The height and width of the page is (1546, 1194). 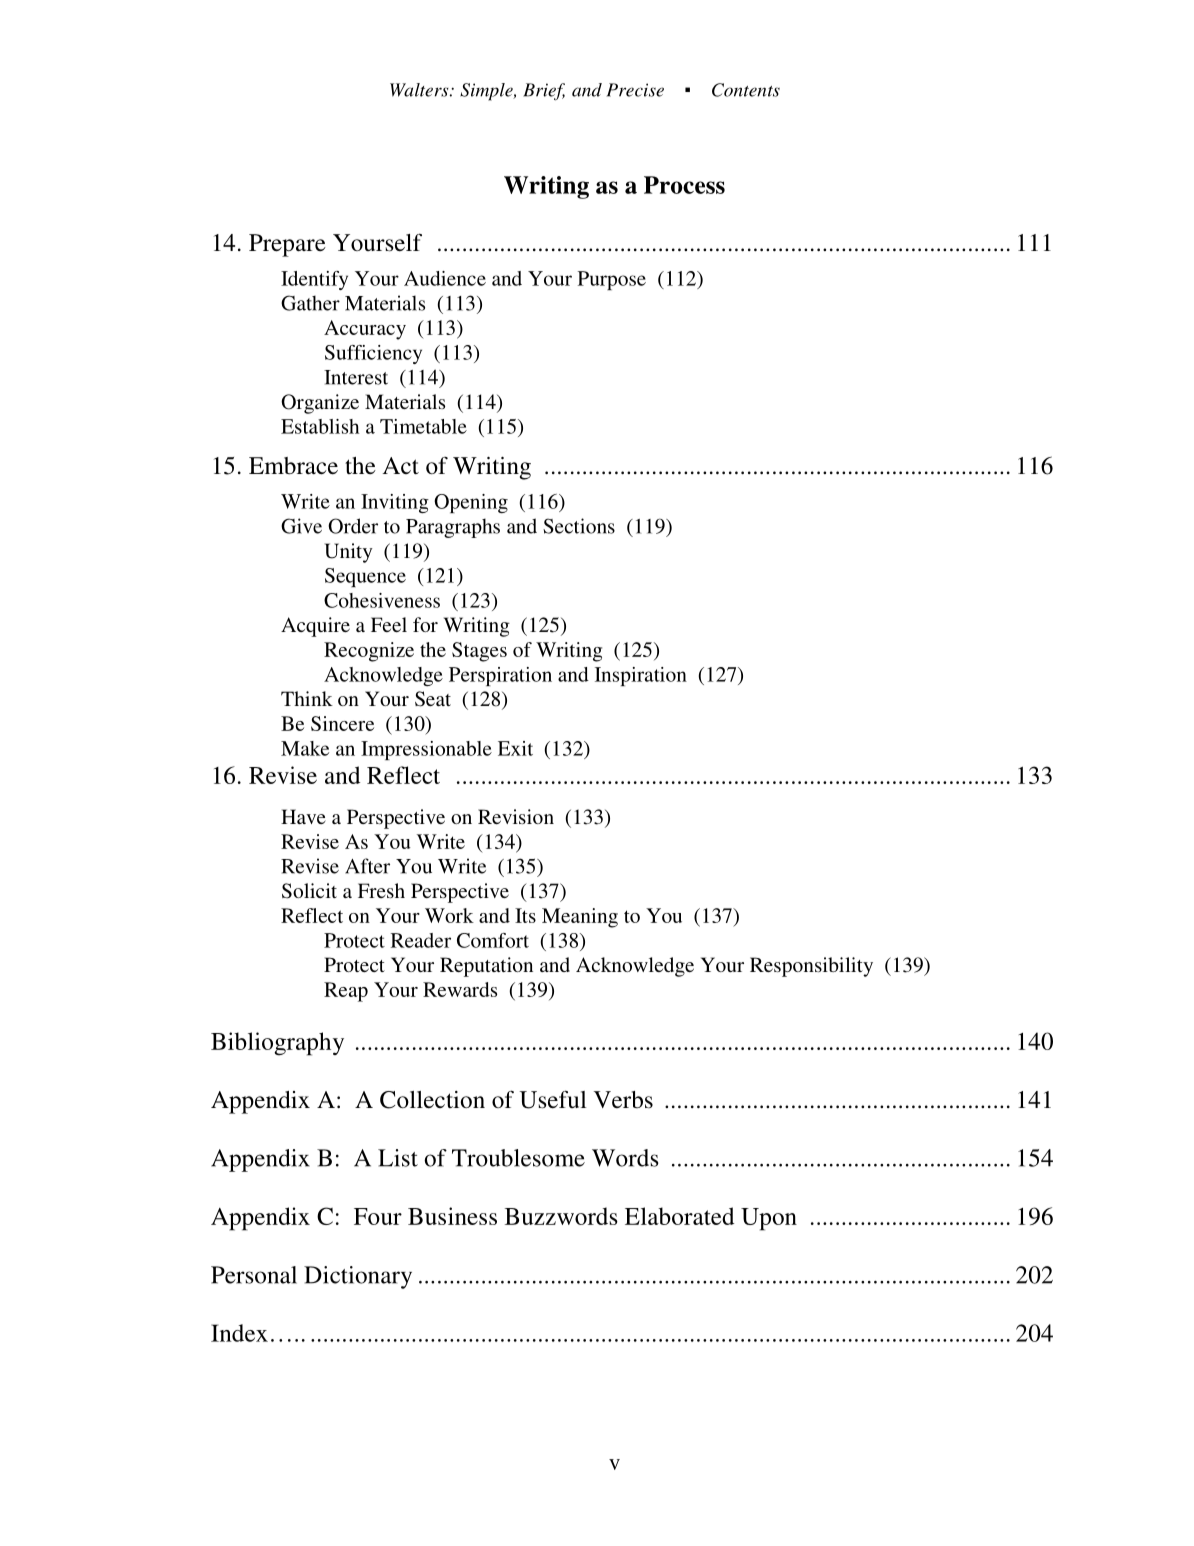 I want to click on Acquire, so click(x=315, y=627).
